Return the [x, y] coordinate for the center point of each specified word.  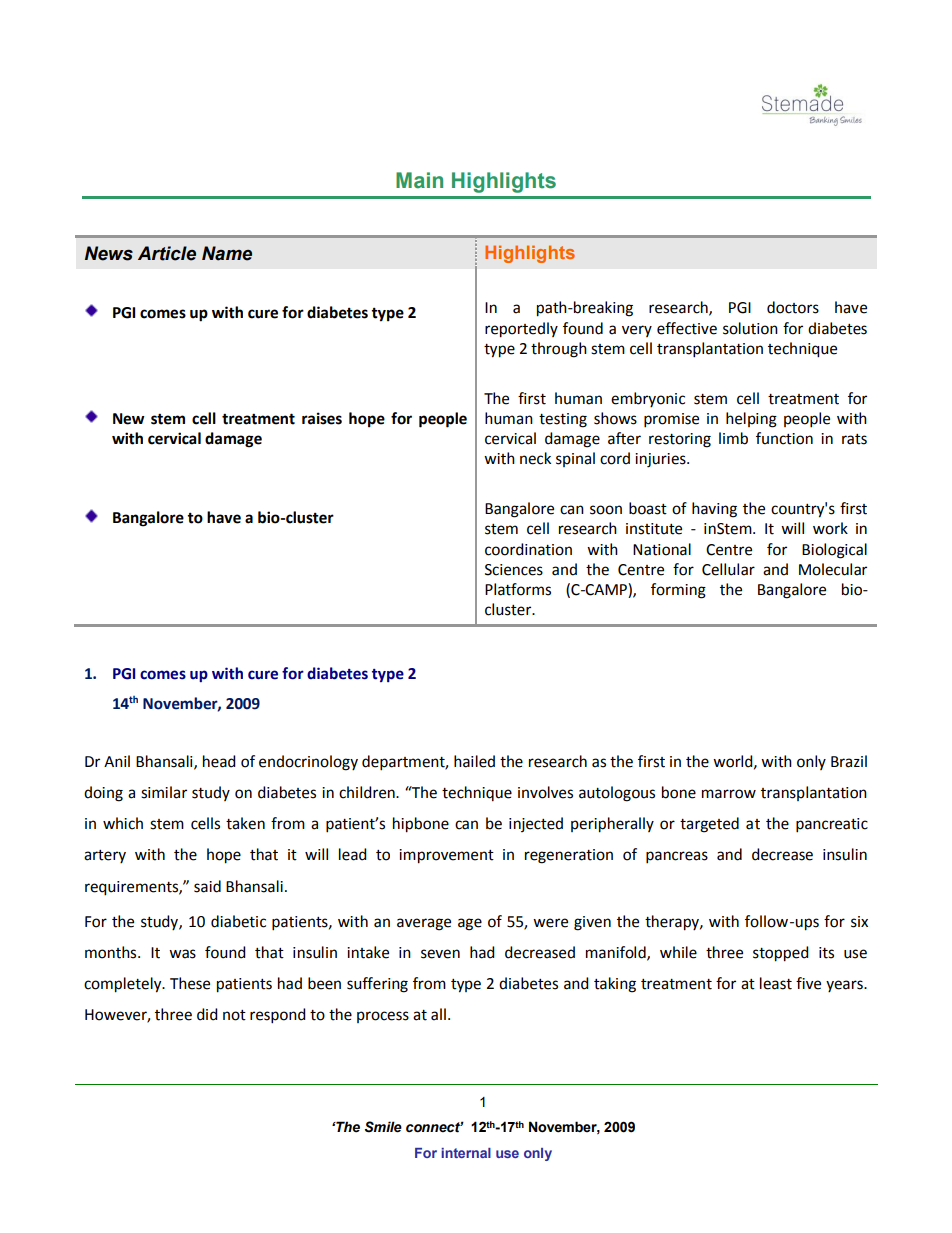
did [207, 1014]
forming [678, 591]
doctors [793, 307]
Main [419, 180]
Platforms [518, 589]
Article [167, 253]
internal [466, 1153]
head [219, 761]
